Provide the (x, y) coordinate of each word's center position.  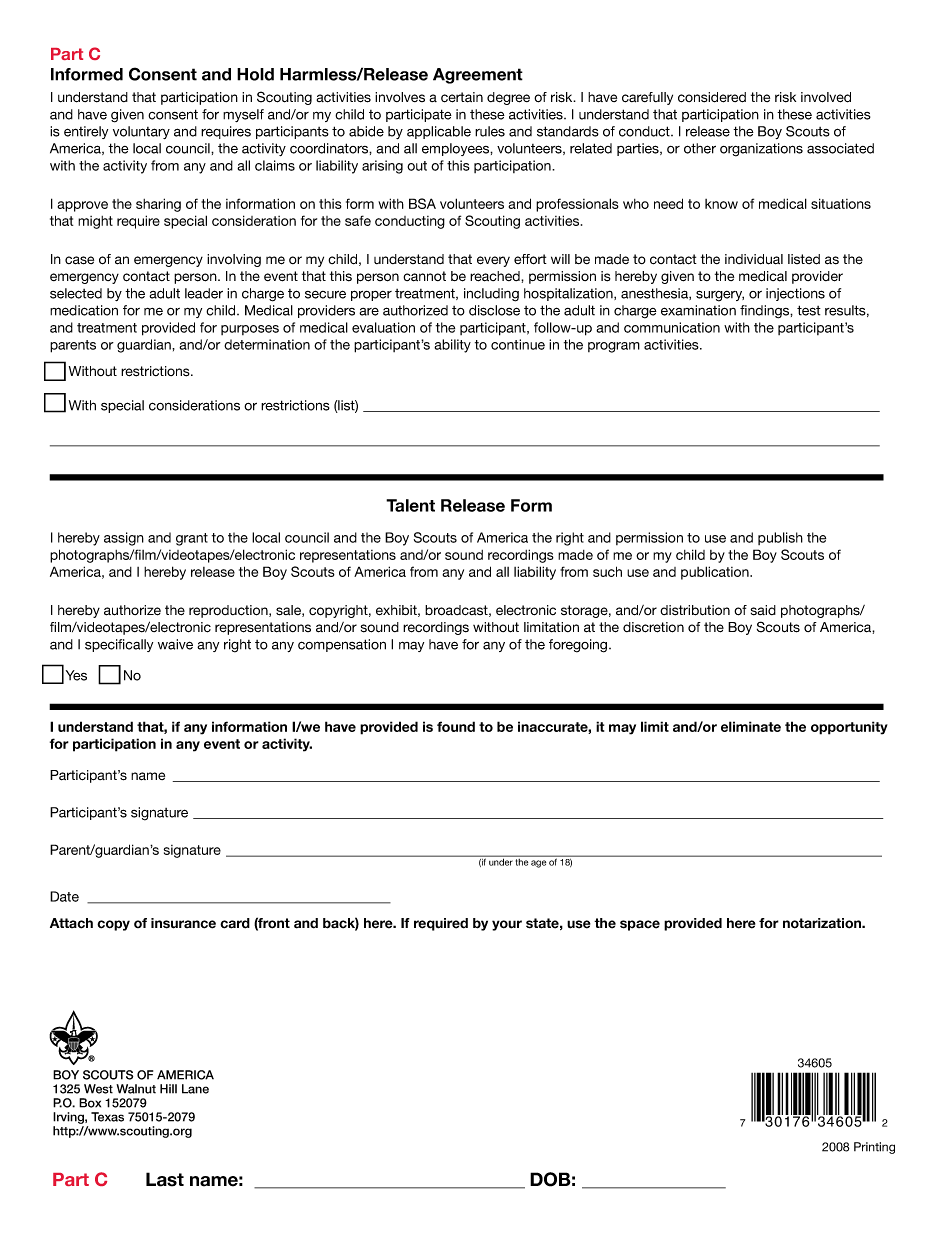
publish (780, 538)
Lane (195, 1089)
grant (192, 539)
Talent (410, 505)
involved (826, 97)
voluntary (141, 132)
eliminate (751, 726)
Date (64, 896)
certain (462, 97)
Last (165, 1179)
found (456, 726)
